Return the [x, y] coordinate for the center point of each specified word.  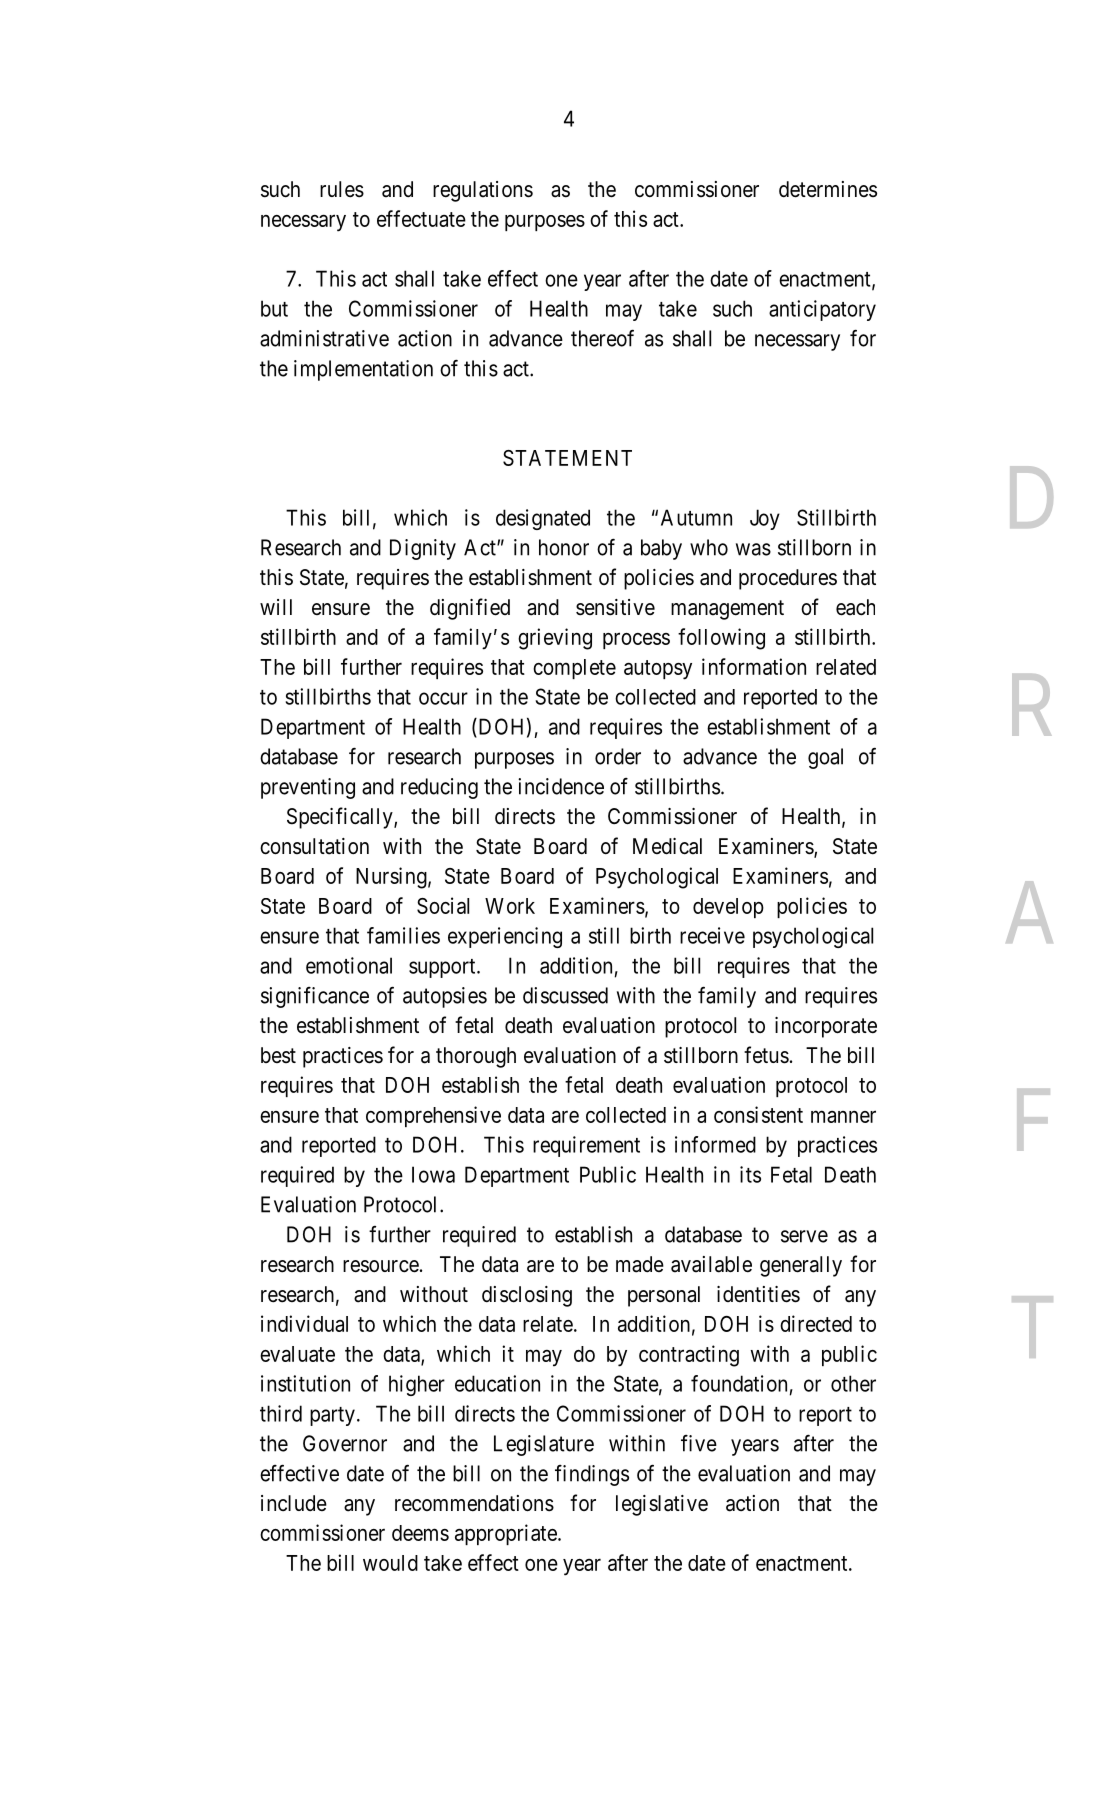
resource [381, 1266]
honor [564, 547]
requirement [586, 1146]
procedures [788, 579]
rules [342, 189]
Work [510, 906]
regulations [483, 191]
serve [804, 1236]
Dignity [423, 549]
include [294, 1503]
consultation [314, 846]
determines [828, 189]
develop [728, 908]
